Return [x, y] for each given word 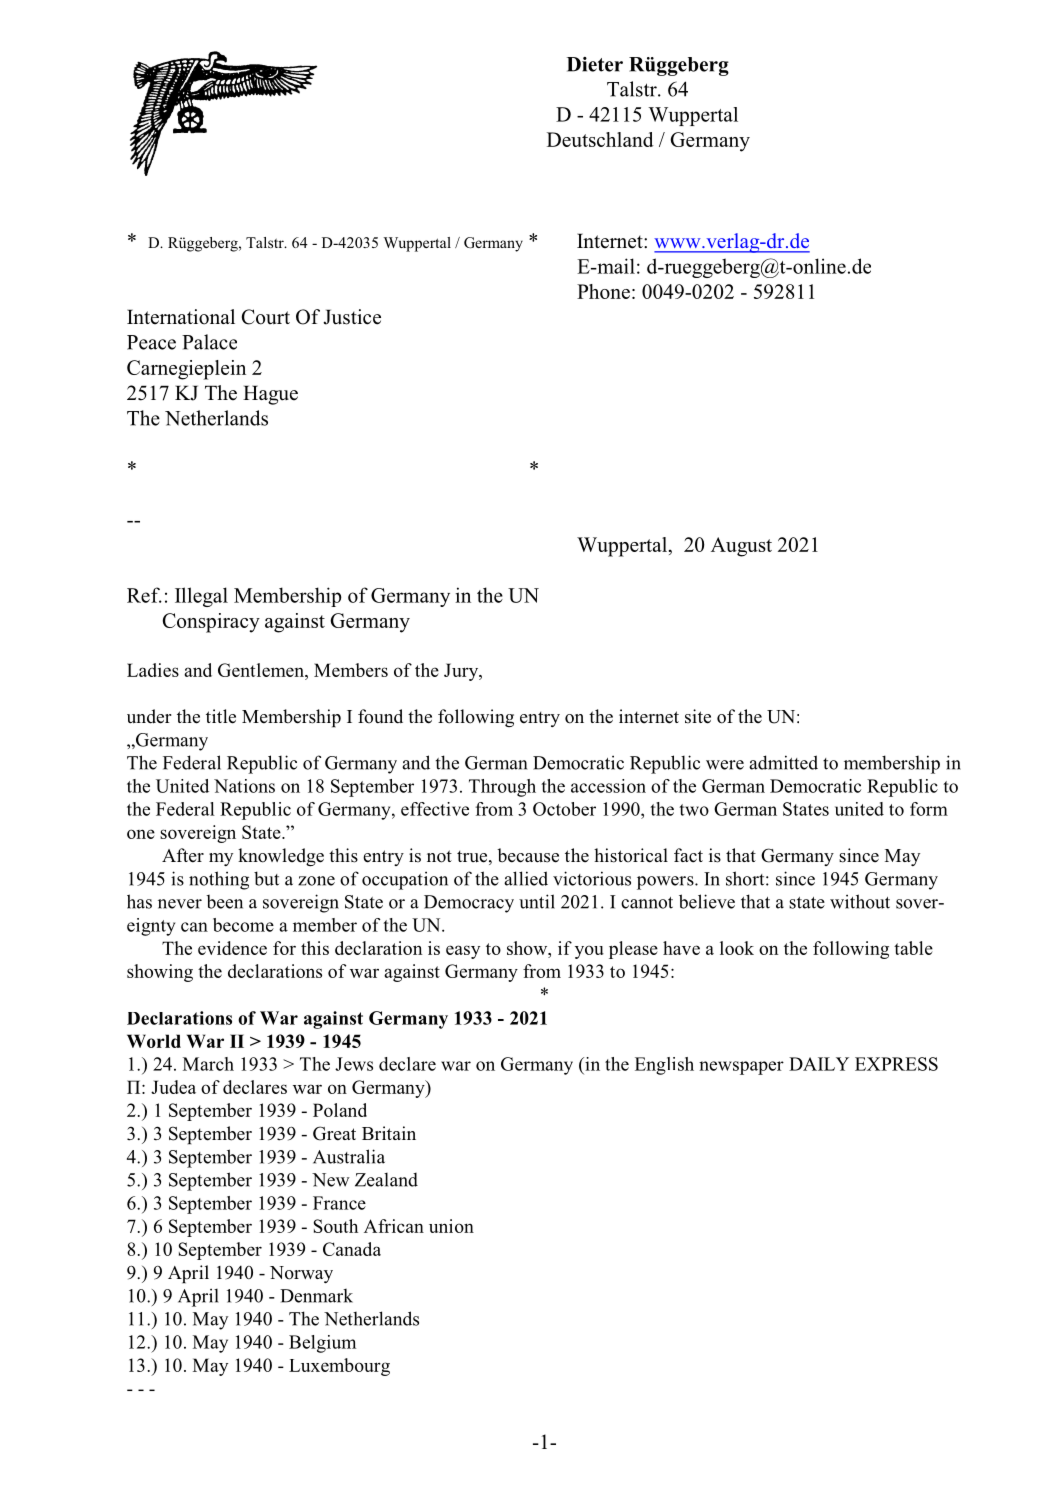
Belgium [322, 1344]
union [451, 1226]
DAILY [819, 1064]
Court [266, 317]
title [221, 716]
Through [502, 788]
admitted [783, 762]
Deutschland [600, 139]
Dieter [595, 64]
